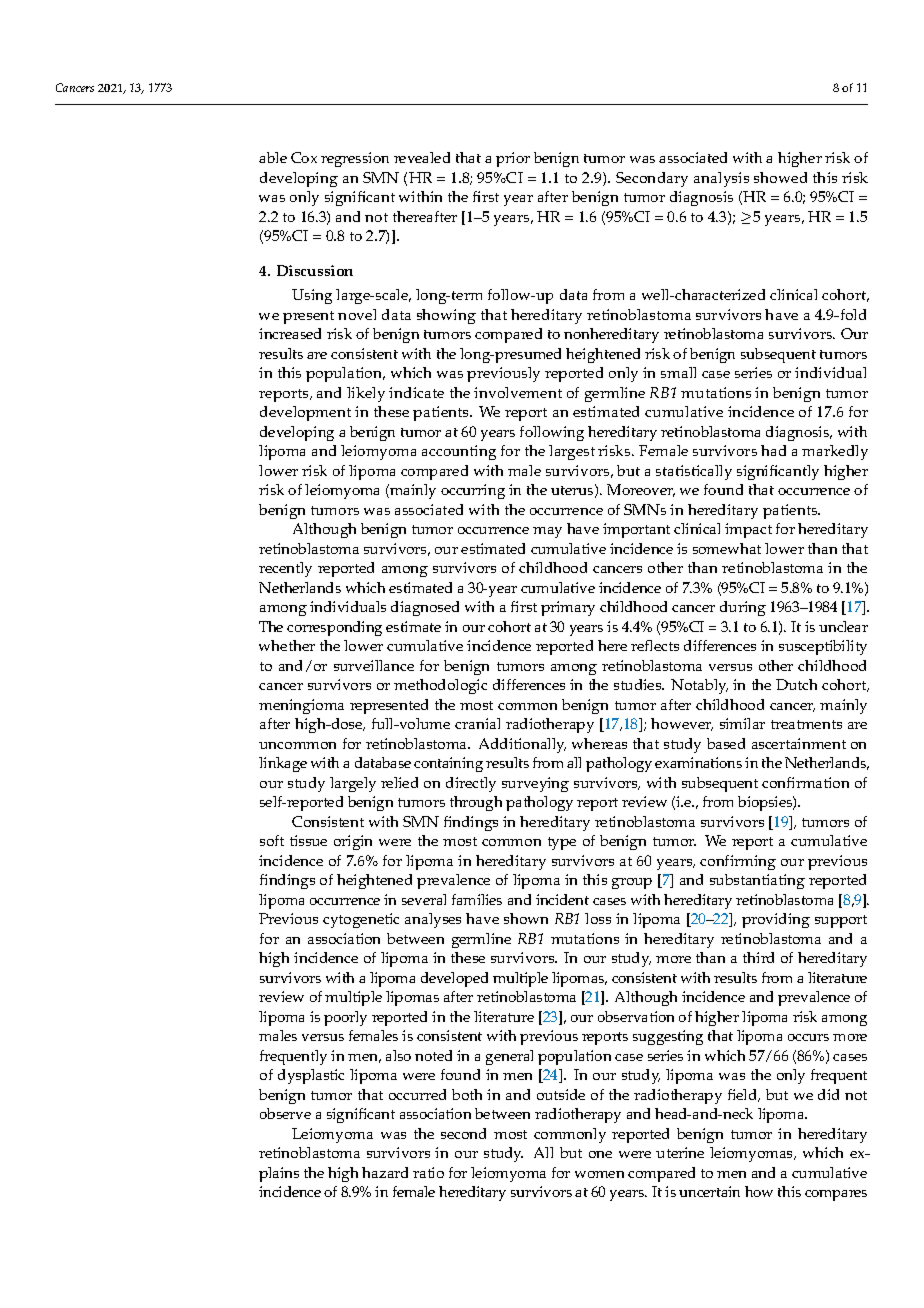  What do you see at coordinates (568, 608) in the screenshot?
I see `primary` at bounding box center [568, 608].
